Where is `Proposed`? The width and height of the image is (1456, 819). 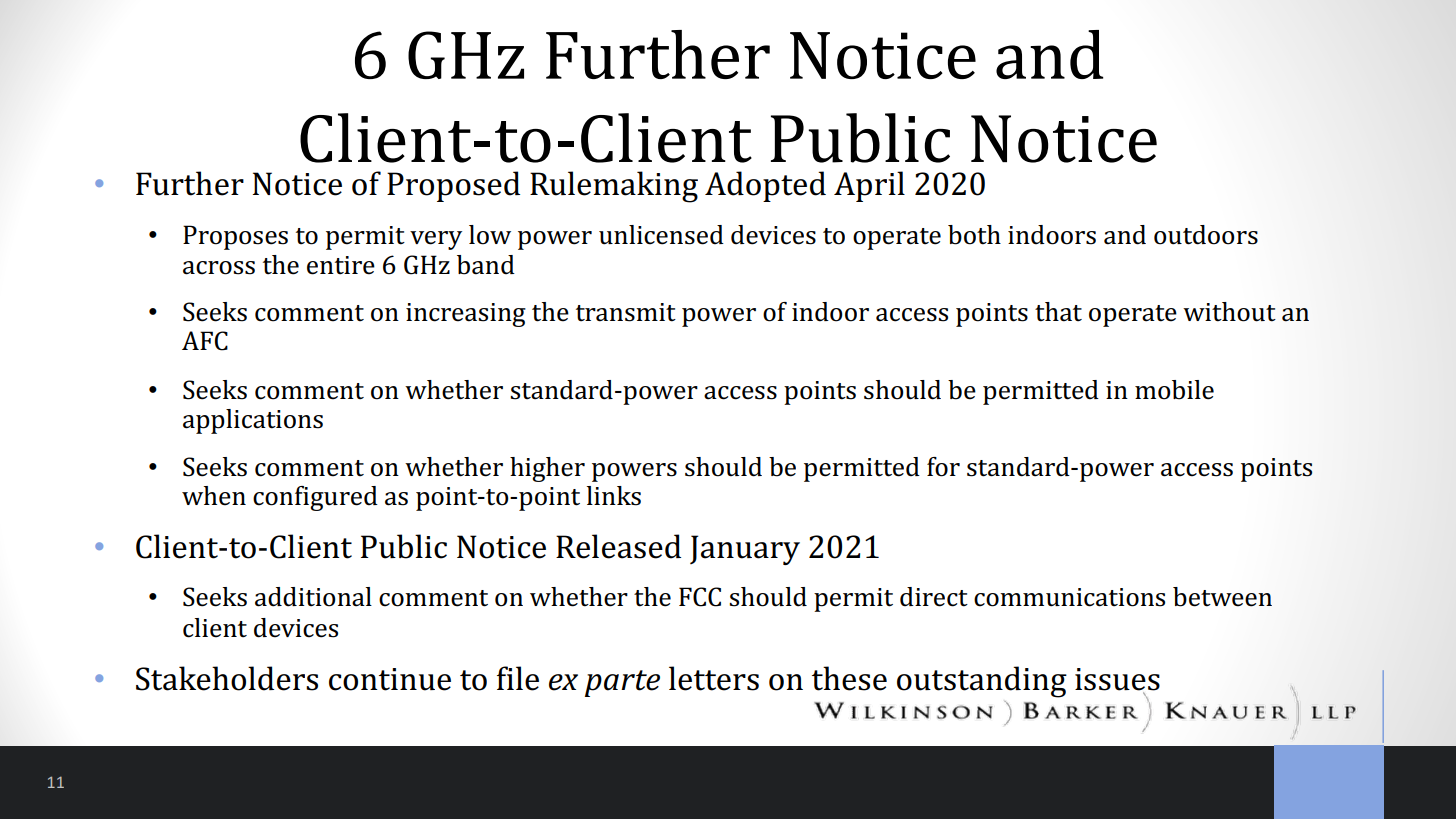 Proposed is located at coordinates (453, 186).
